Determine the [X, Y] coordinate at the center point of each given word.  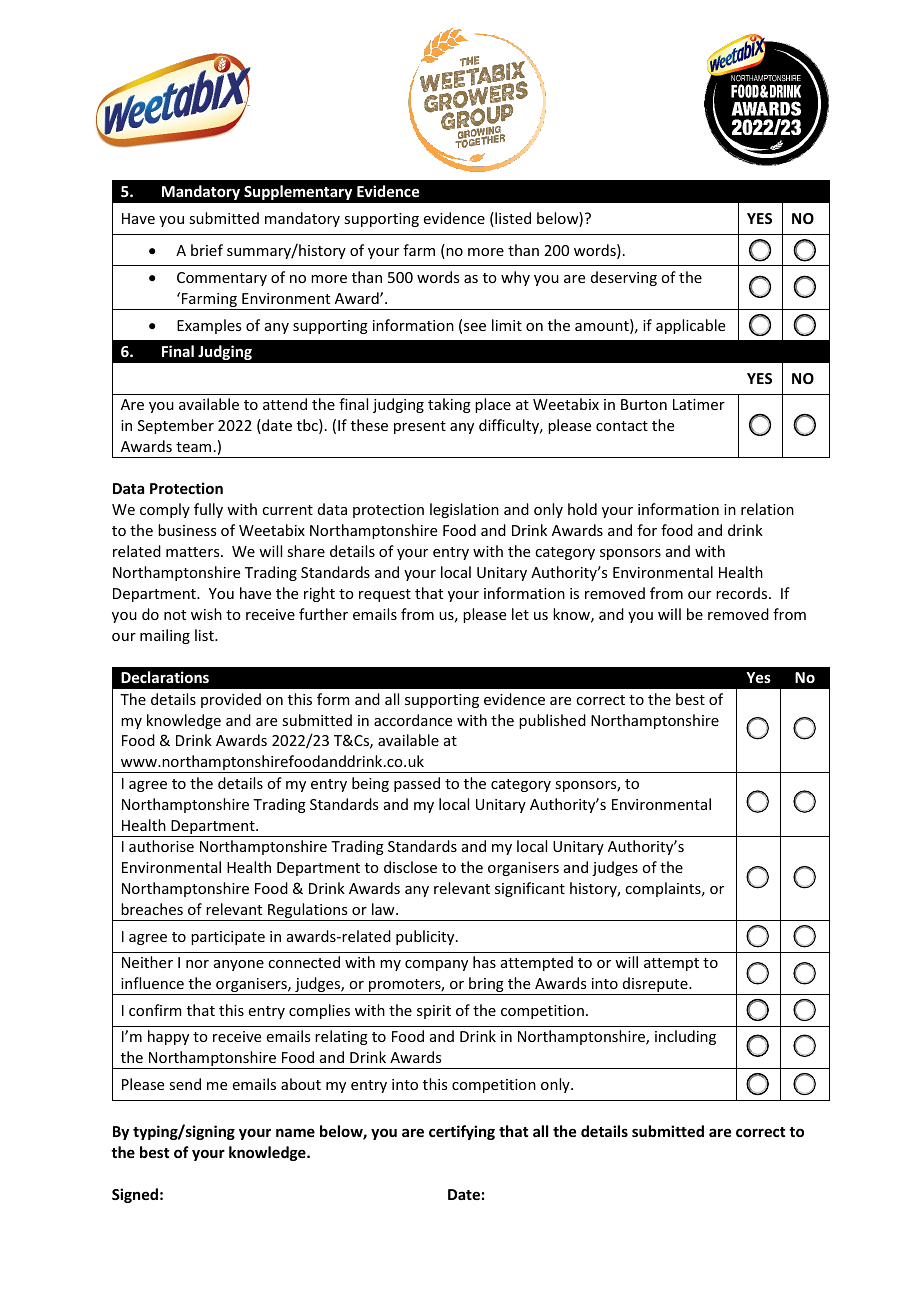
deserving [624, 278]
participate [228, 938]
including [685, 1037]
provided [231, 700]
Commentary [222, 279]
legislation [464, 510]
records [743, 593]
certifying [462, 1132]
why [515, 278]
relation [767, 509]
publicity [426, 937]
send [185, 1084]
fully [208, 510]
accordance [413, 720]
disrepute [655, 986]
